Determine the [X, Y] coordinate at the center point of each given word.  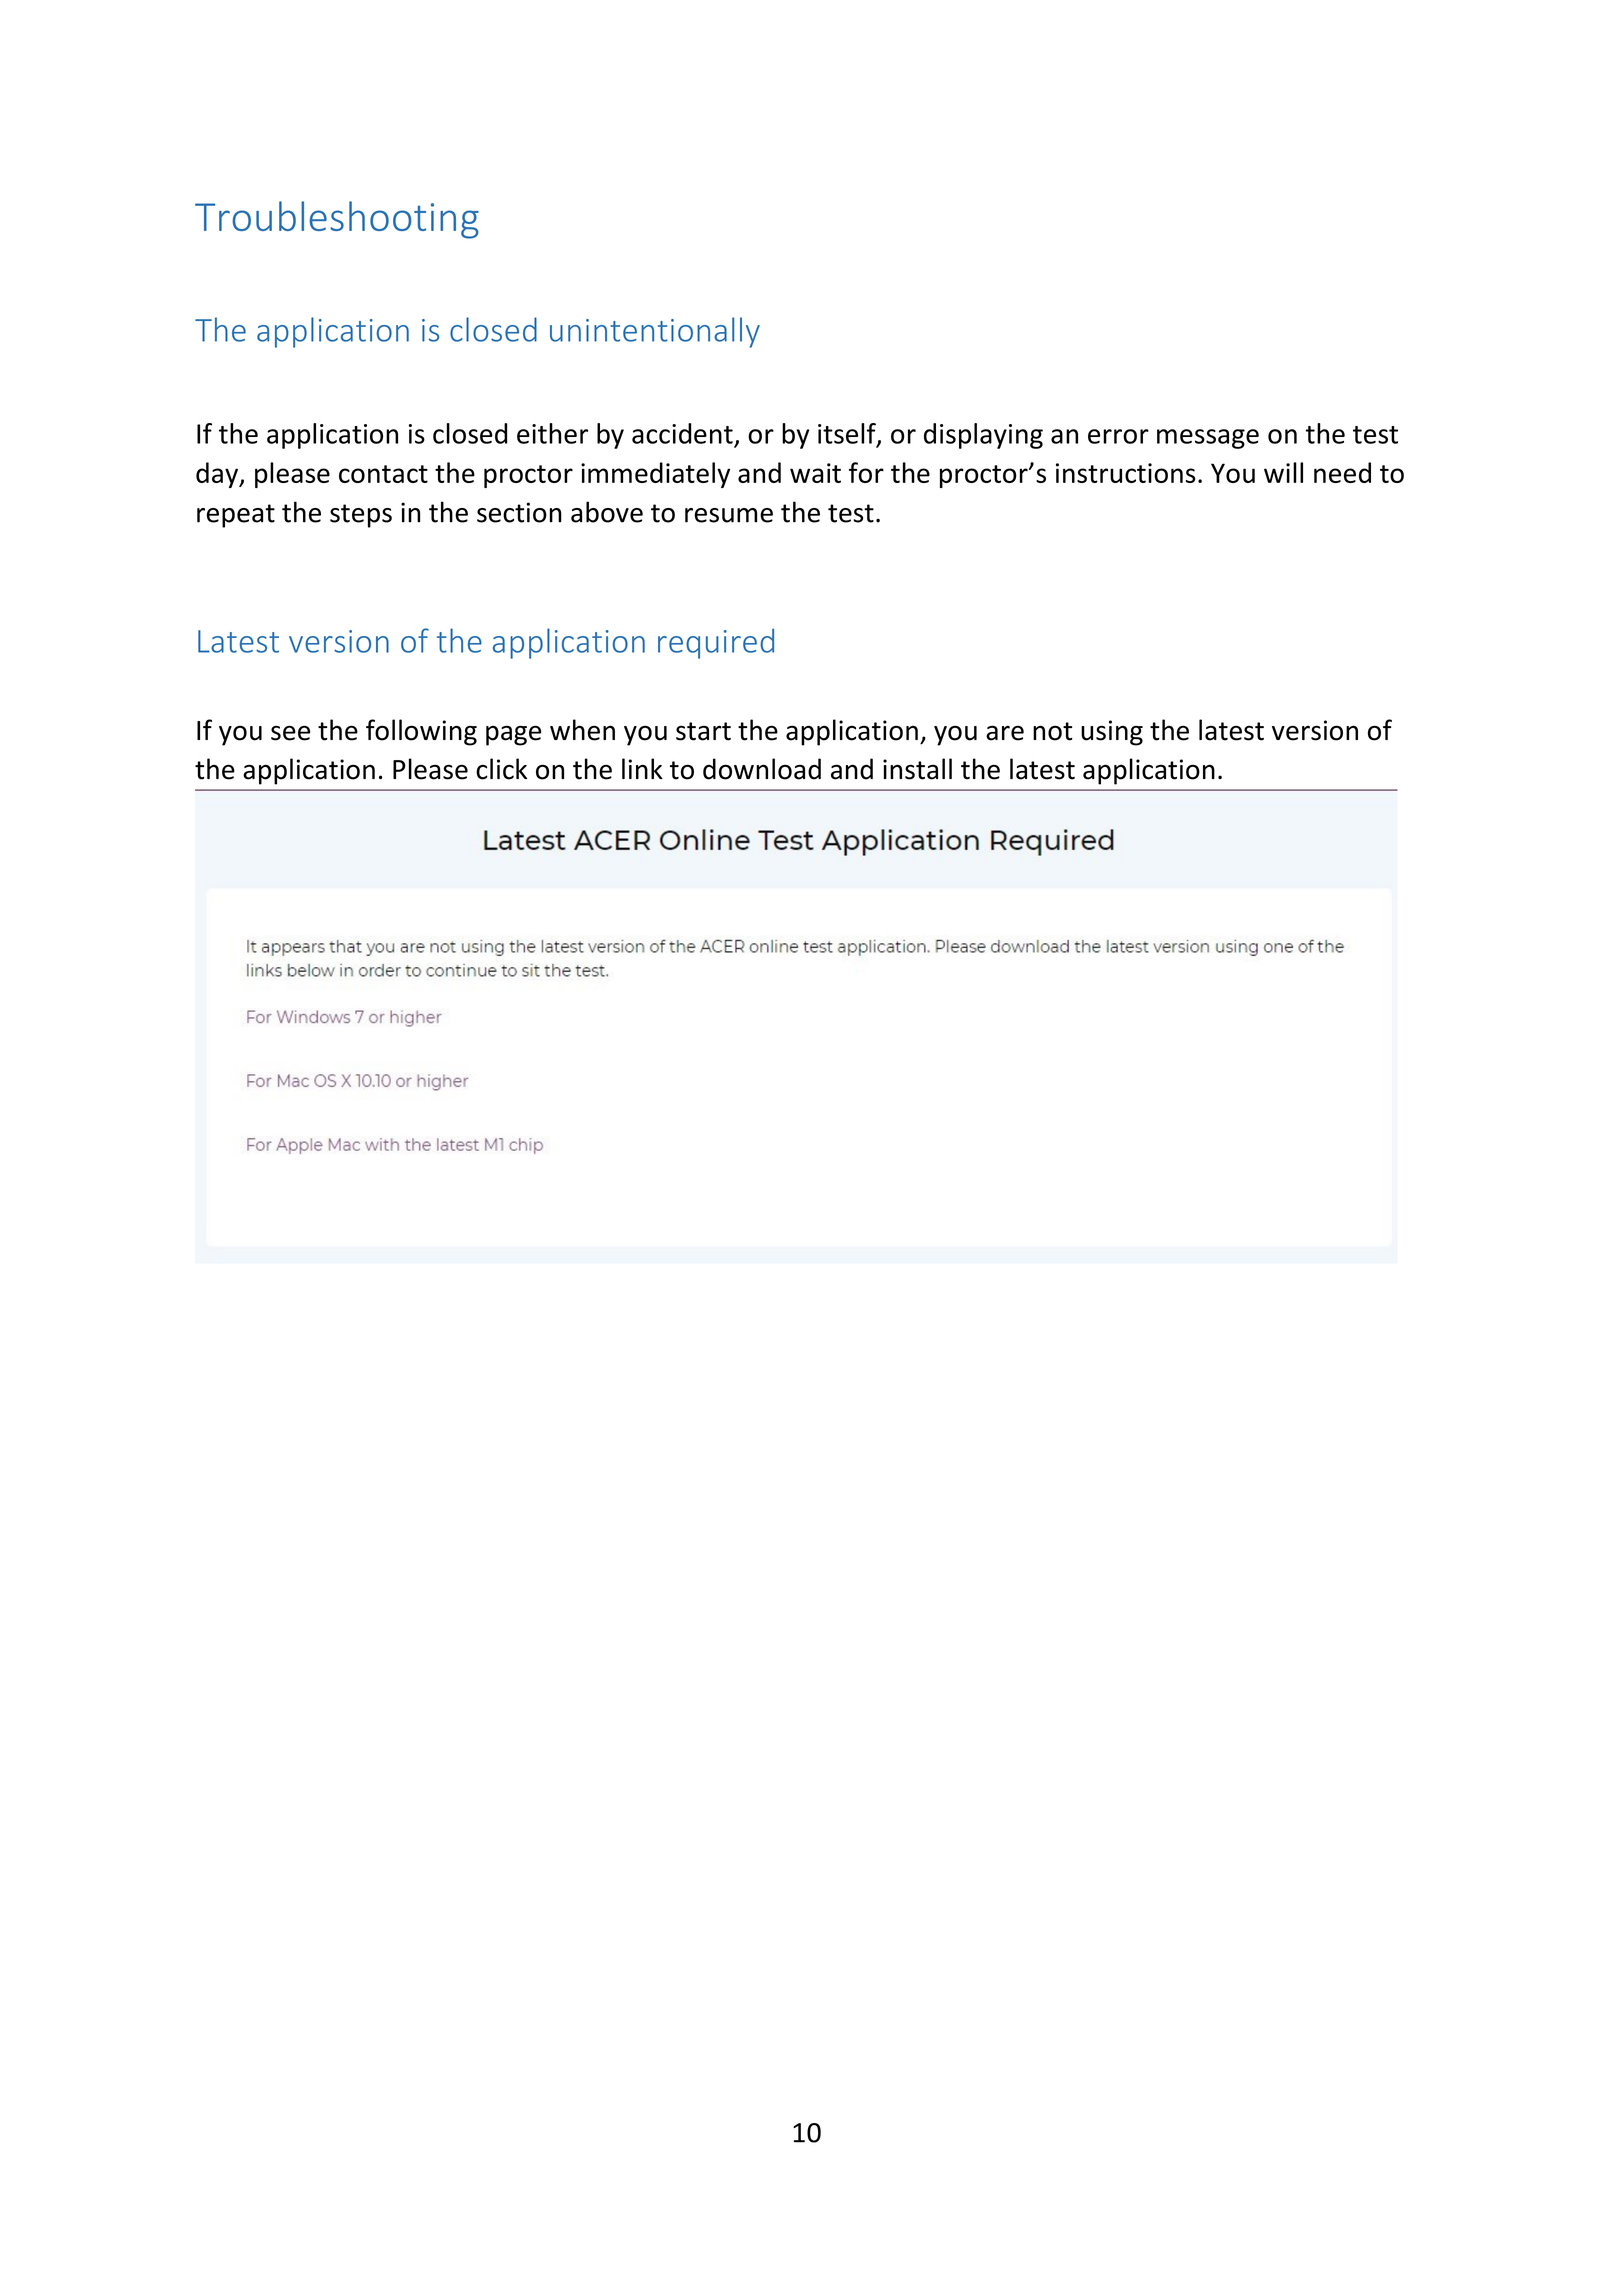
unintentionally [655, 332]
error [1118, 436]
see [290, 733]
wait [815, 473]
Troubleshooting [337, 220]
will [1283, 472]
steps [361, 516]
